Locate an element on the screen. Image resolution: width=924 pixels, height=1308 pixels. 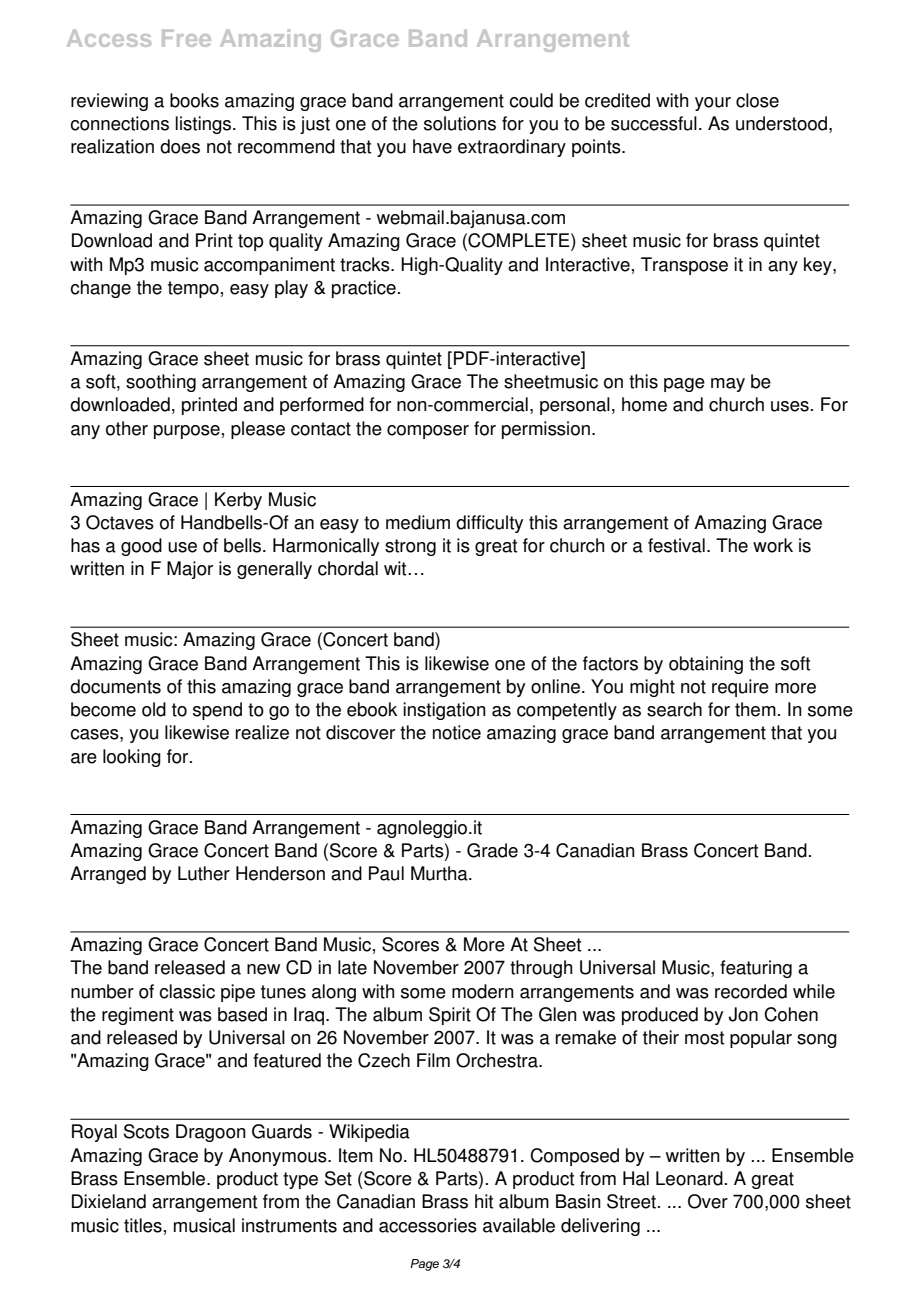
practice is located at coordinates (364, 289).
